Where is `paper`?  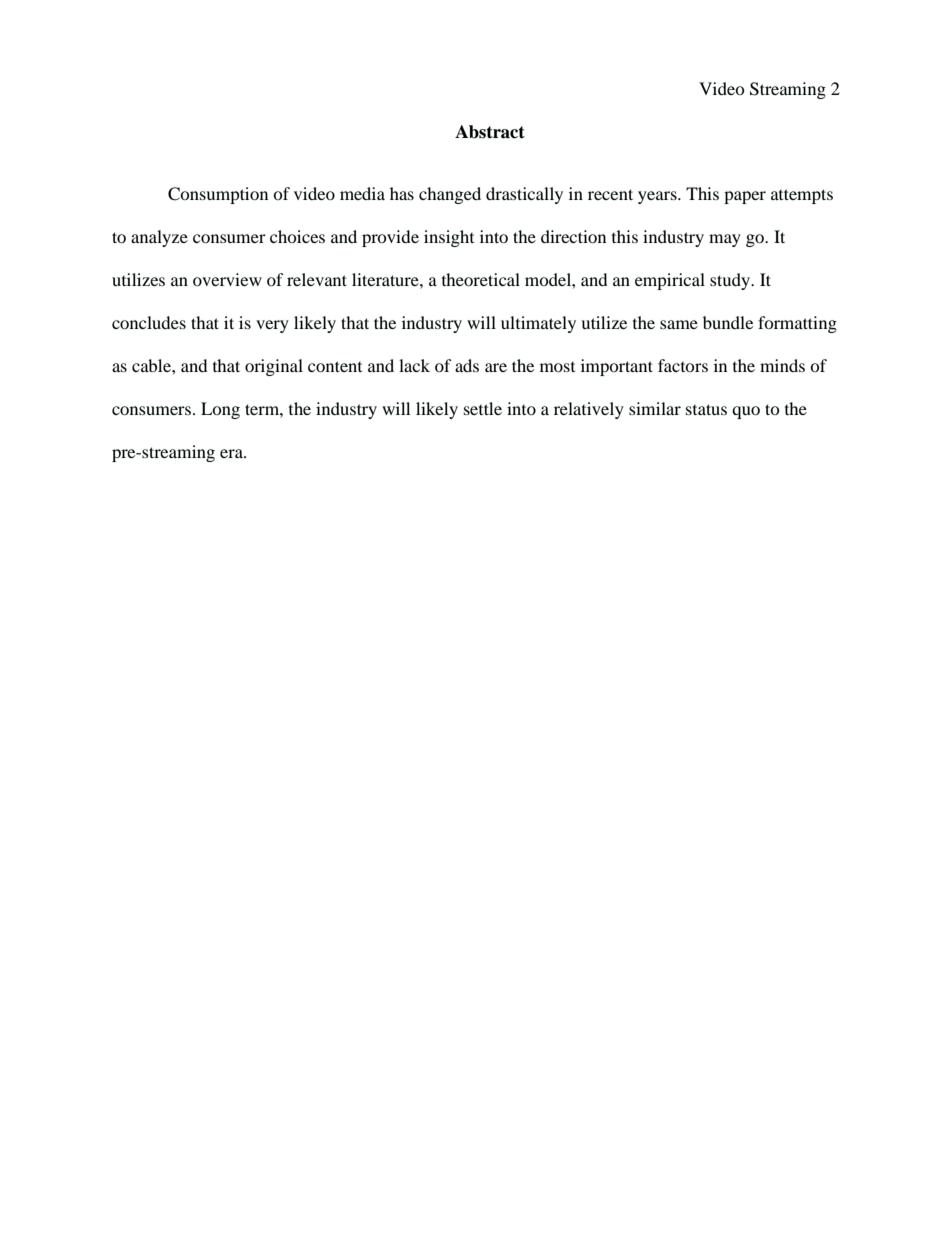 paper is located at coordinates (745, 197).
